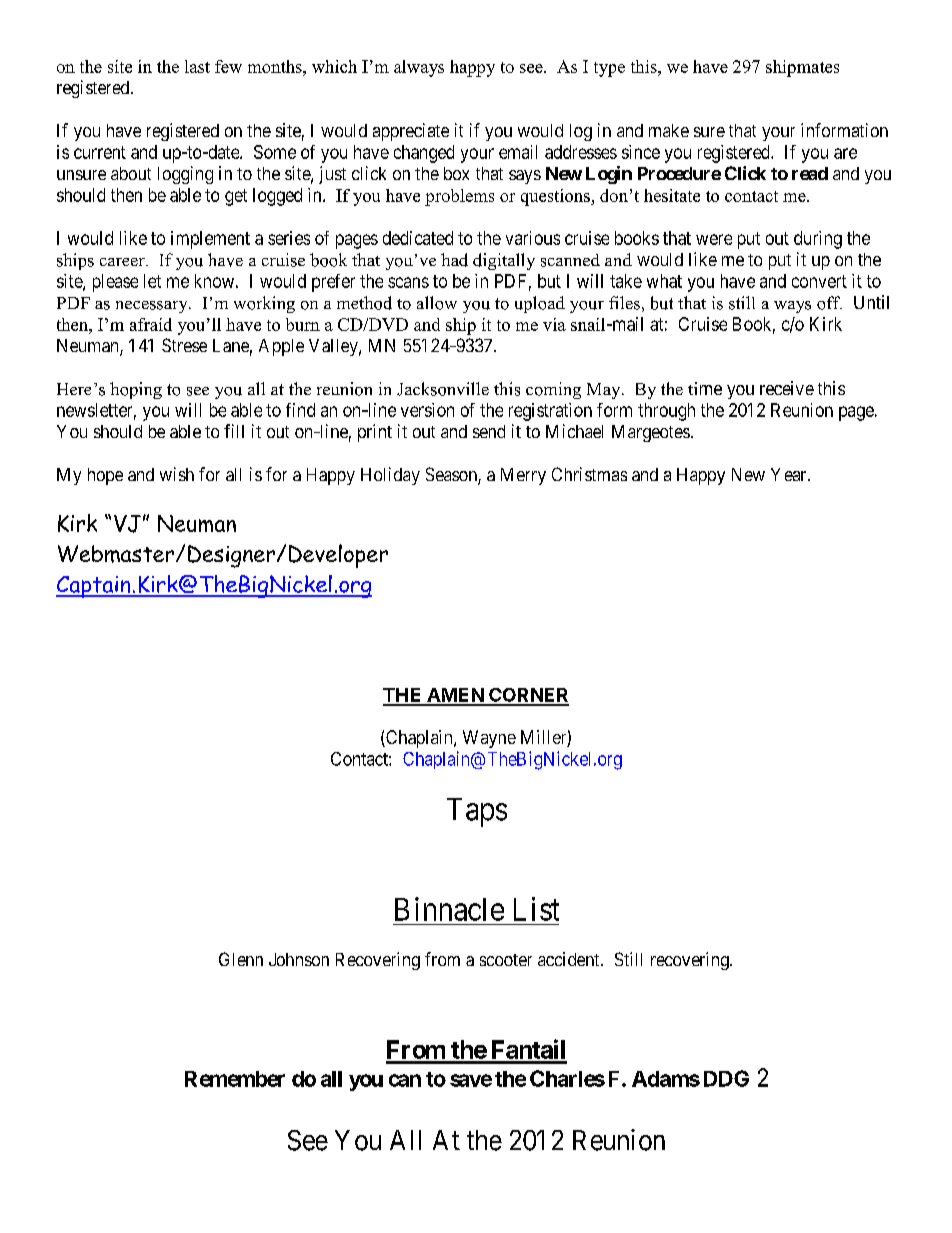  I want to click on Taps, so click(477, 812).
